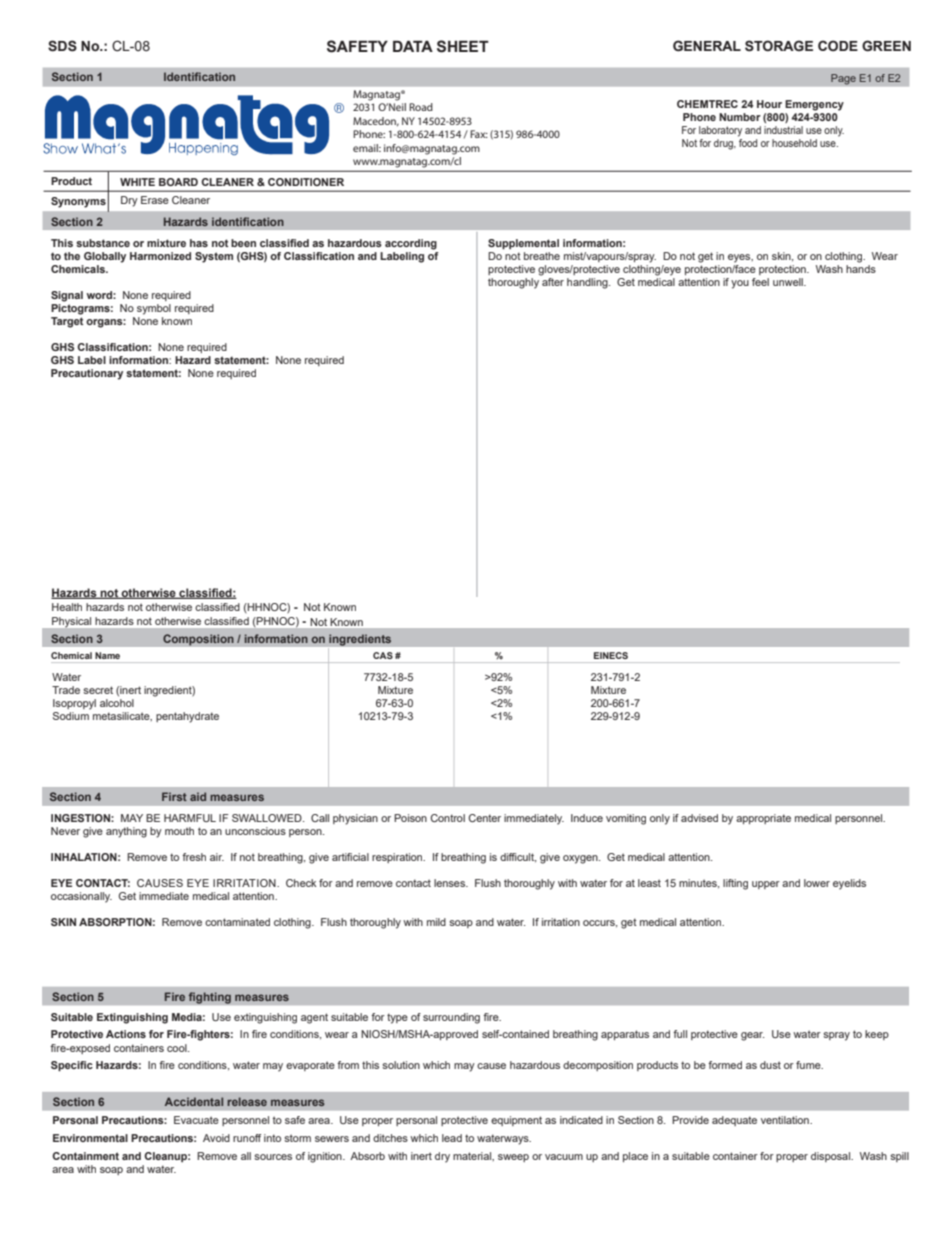  What do you see at coordinates (485, 818) in the screenshot?
I see `Center` at bounding box center [485, 818].
